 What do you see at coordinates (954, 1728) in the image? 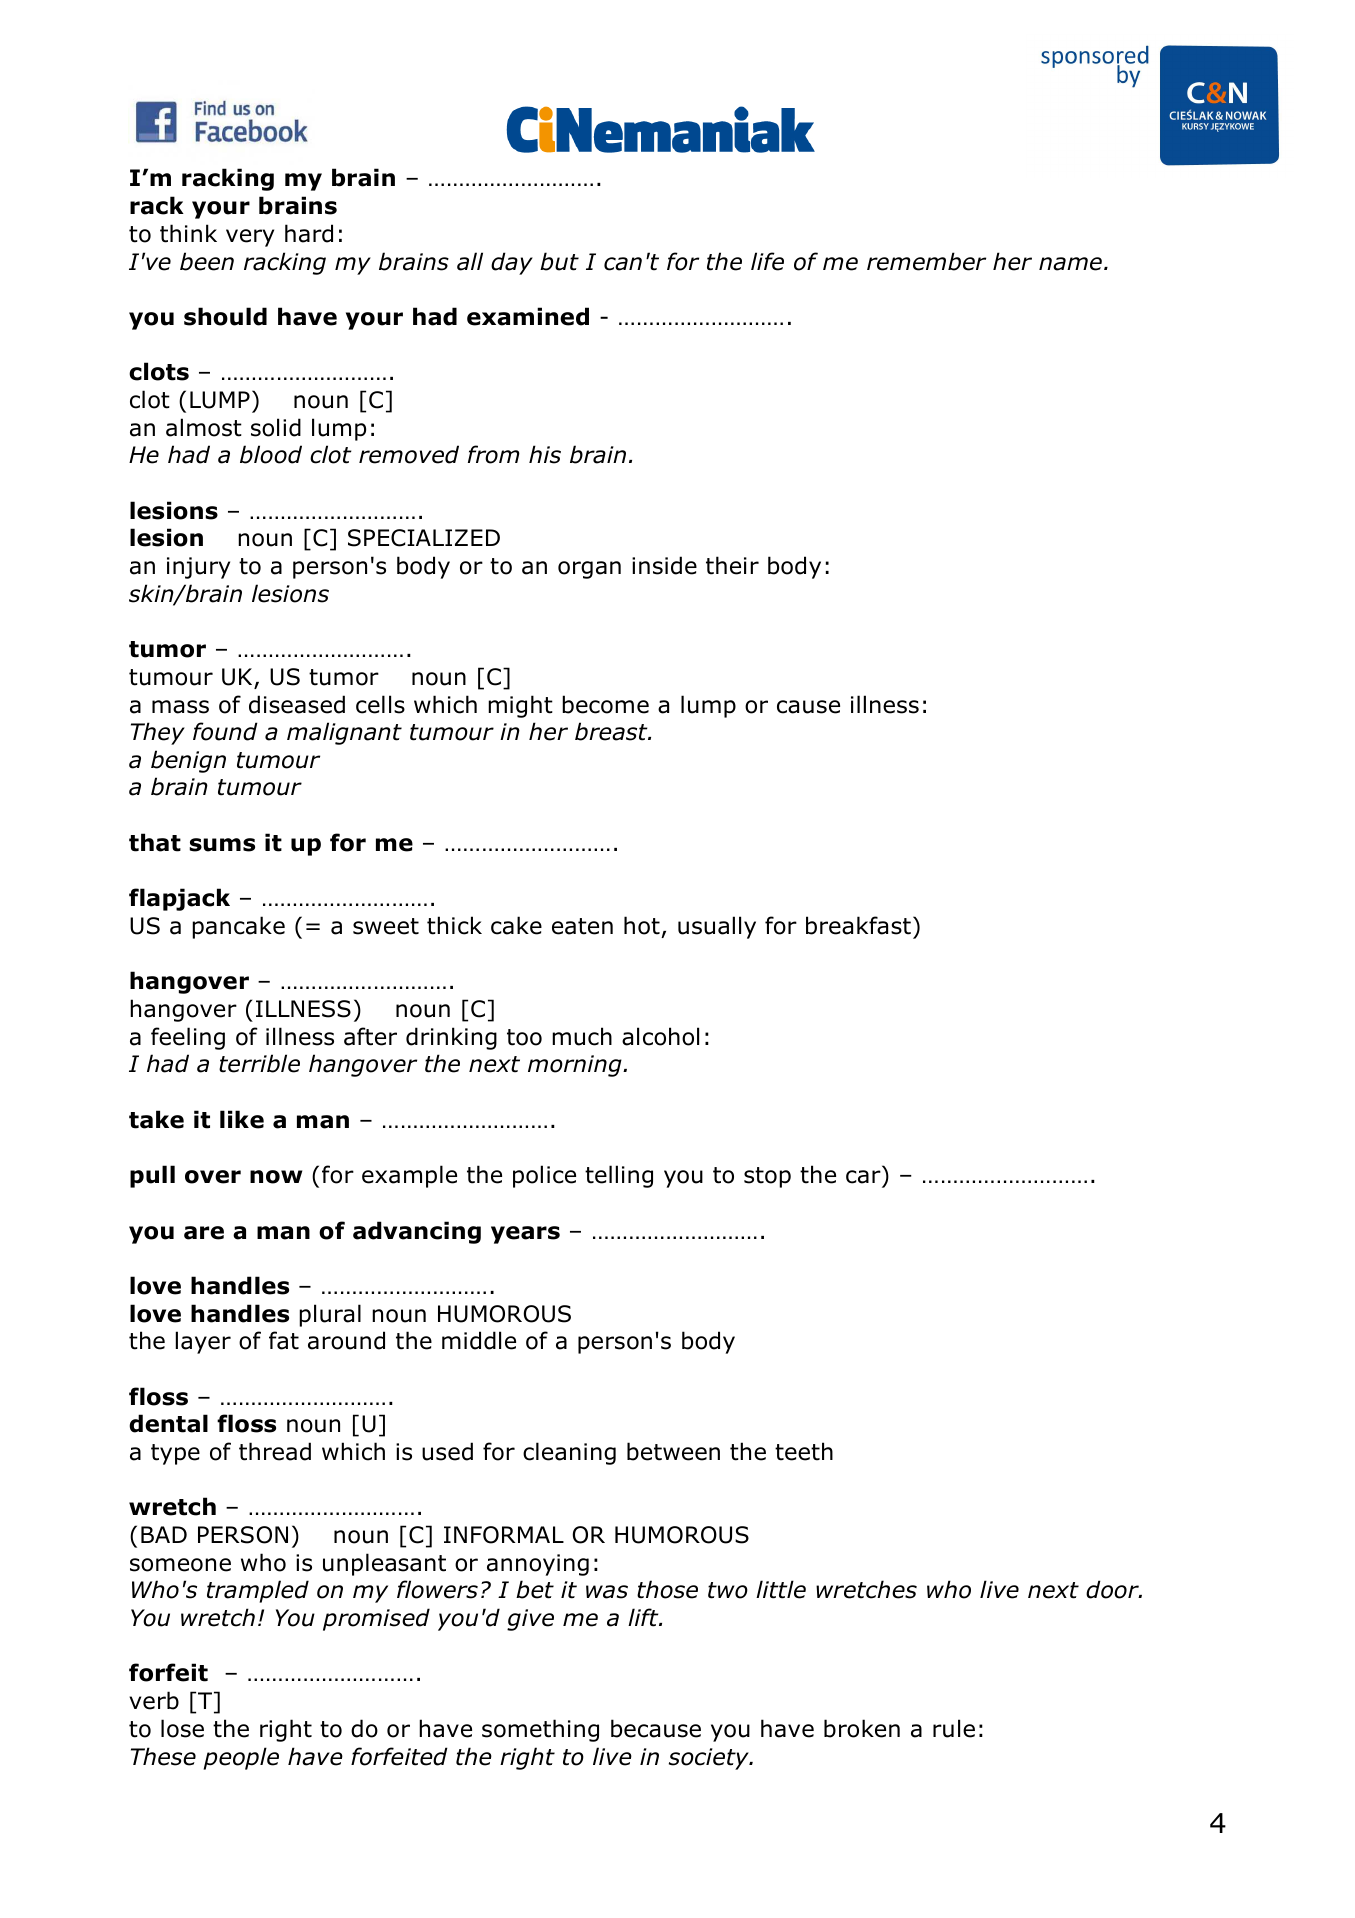
I see `rule` at bounding box center [954, 1728].
